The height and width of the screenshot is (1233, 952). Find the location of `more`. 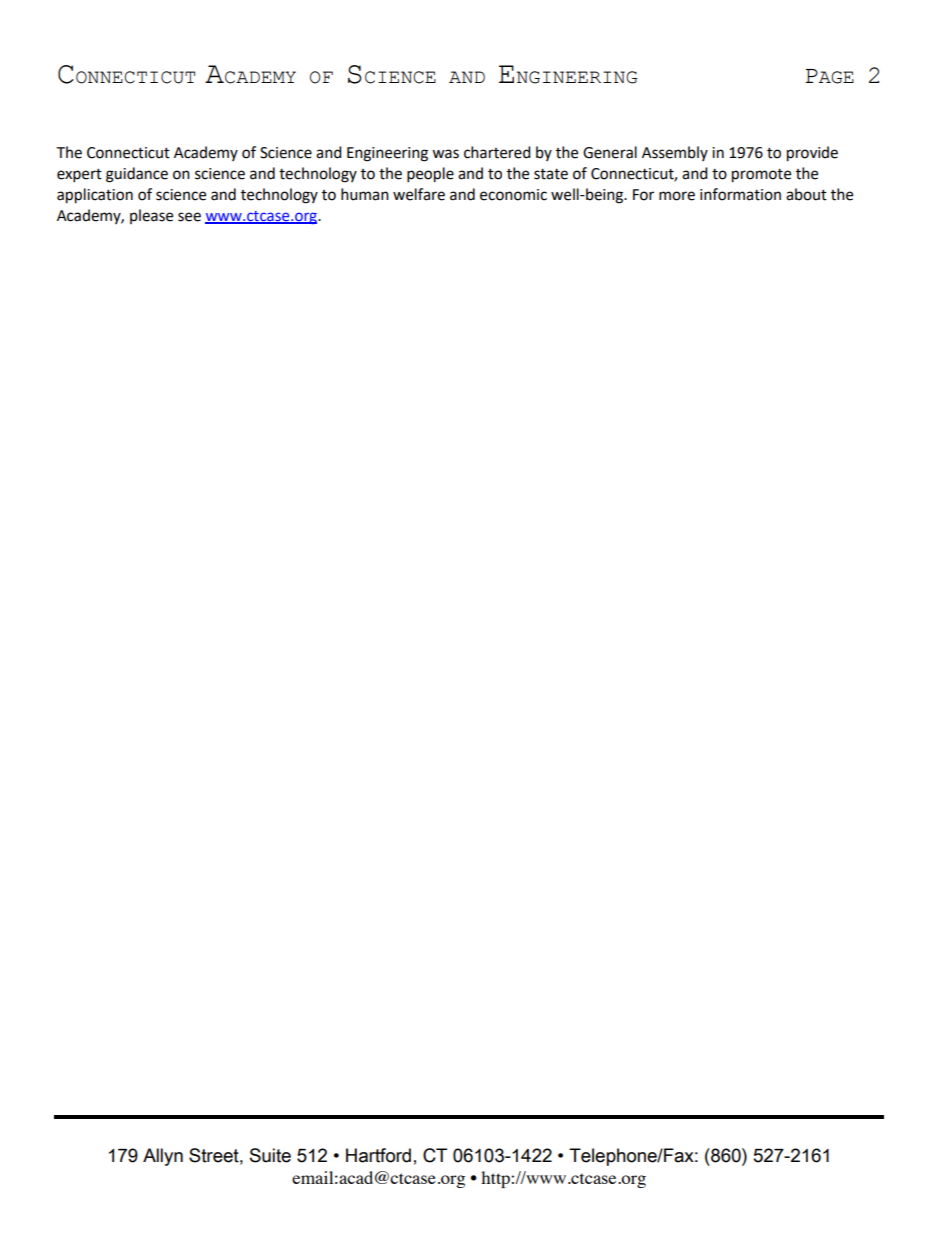

more is located at coordinates (677, 196).
